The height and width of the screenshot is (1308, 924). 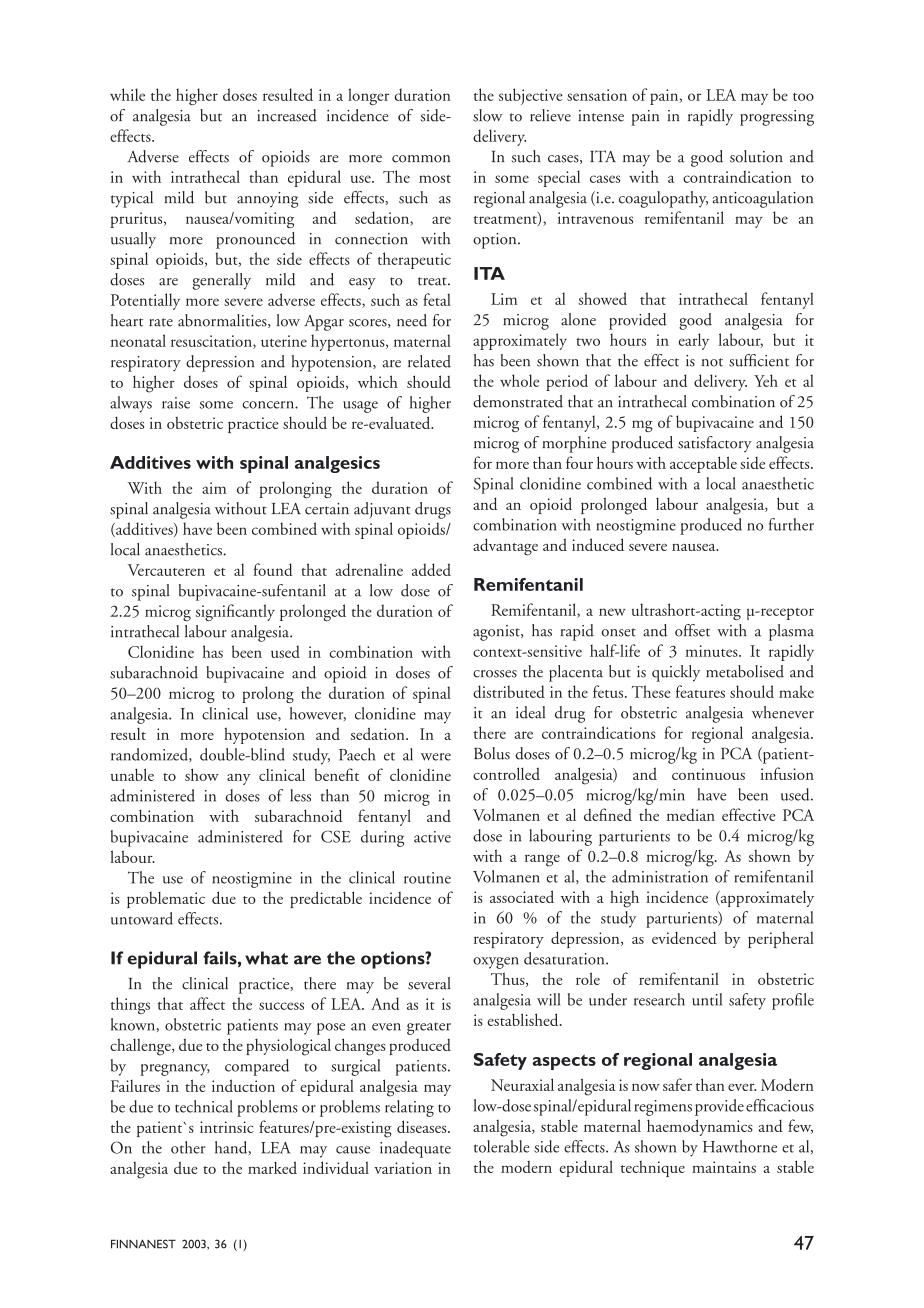 I want to click on slow, so click(x=487, y=115).
